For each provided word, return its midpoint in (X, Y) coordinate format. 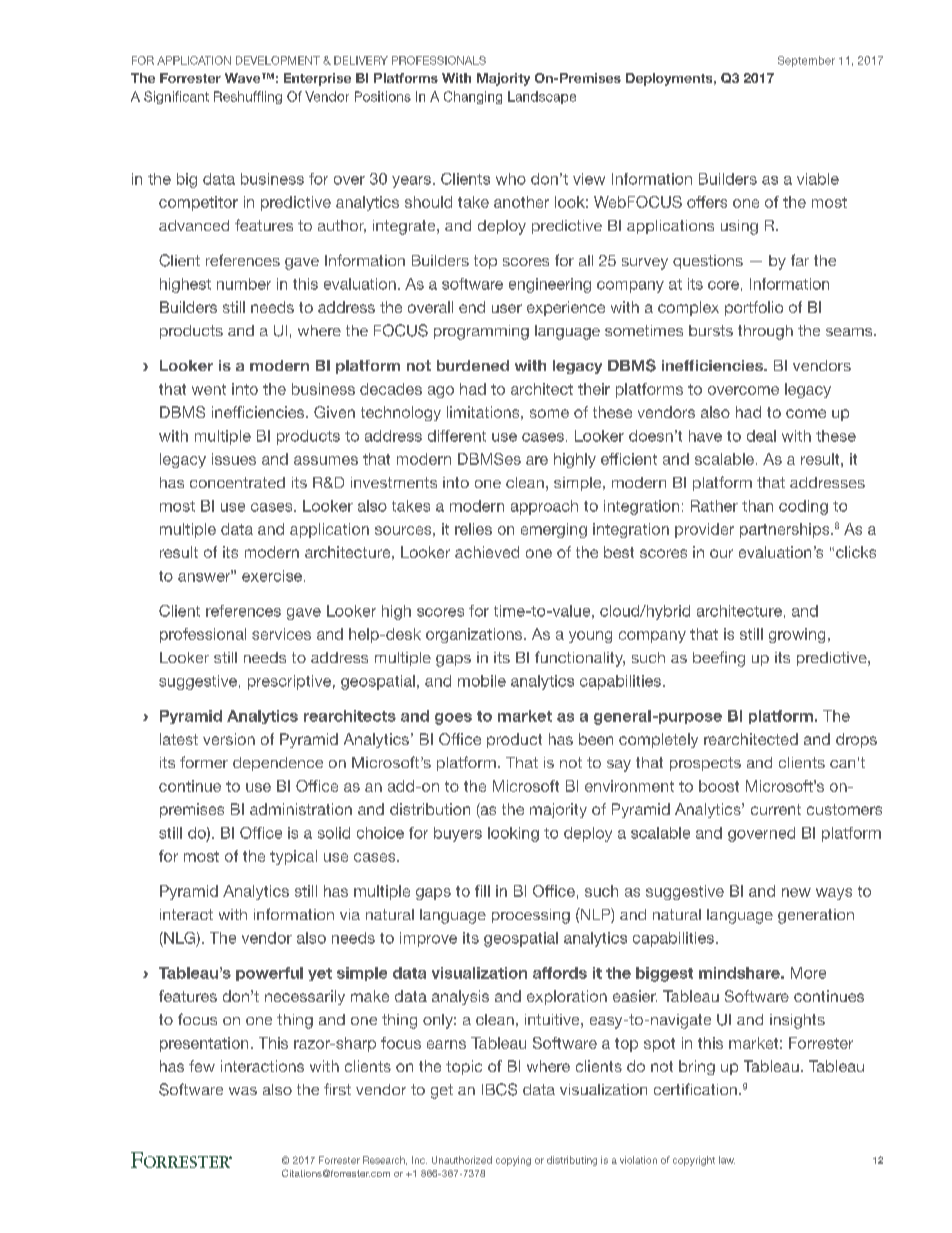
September (806, 61)
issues (234, 459)
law (727, 1160)
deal (761, 436)
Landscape (542, 97)
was (243, 1091)
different (457, 436)
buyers (458, 834)
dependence (278, 764)
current (776, 809)
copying (513, 1161)
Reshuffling (248, 97)
